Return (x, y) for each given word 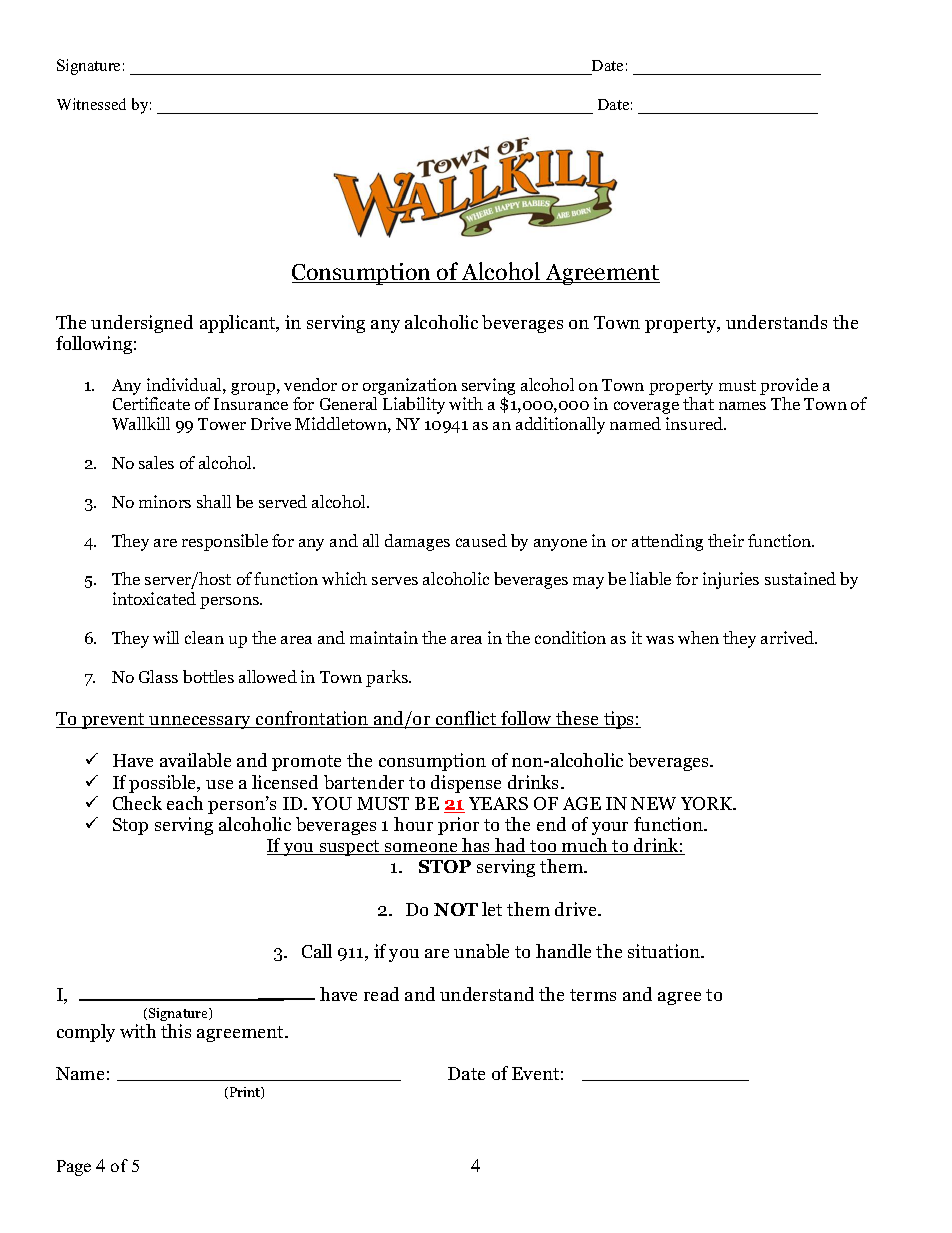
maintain (384, 637)
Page (74, 1168)
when (698, 637)
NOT (456, 909)
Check (137, 803)
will (166, 637)
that (698, 403)
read (381, 994)
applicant (239, 324)
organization (410, 388)
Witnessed (91, 104)
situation (665, 951)
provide (789, 388)
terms (593, 995)
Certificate (151, 403)
